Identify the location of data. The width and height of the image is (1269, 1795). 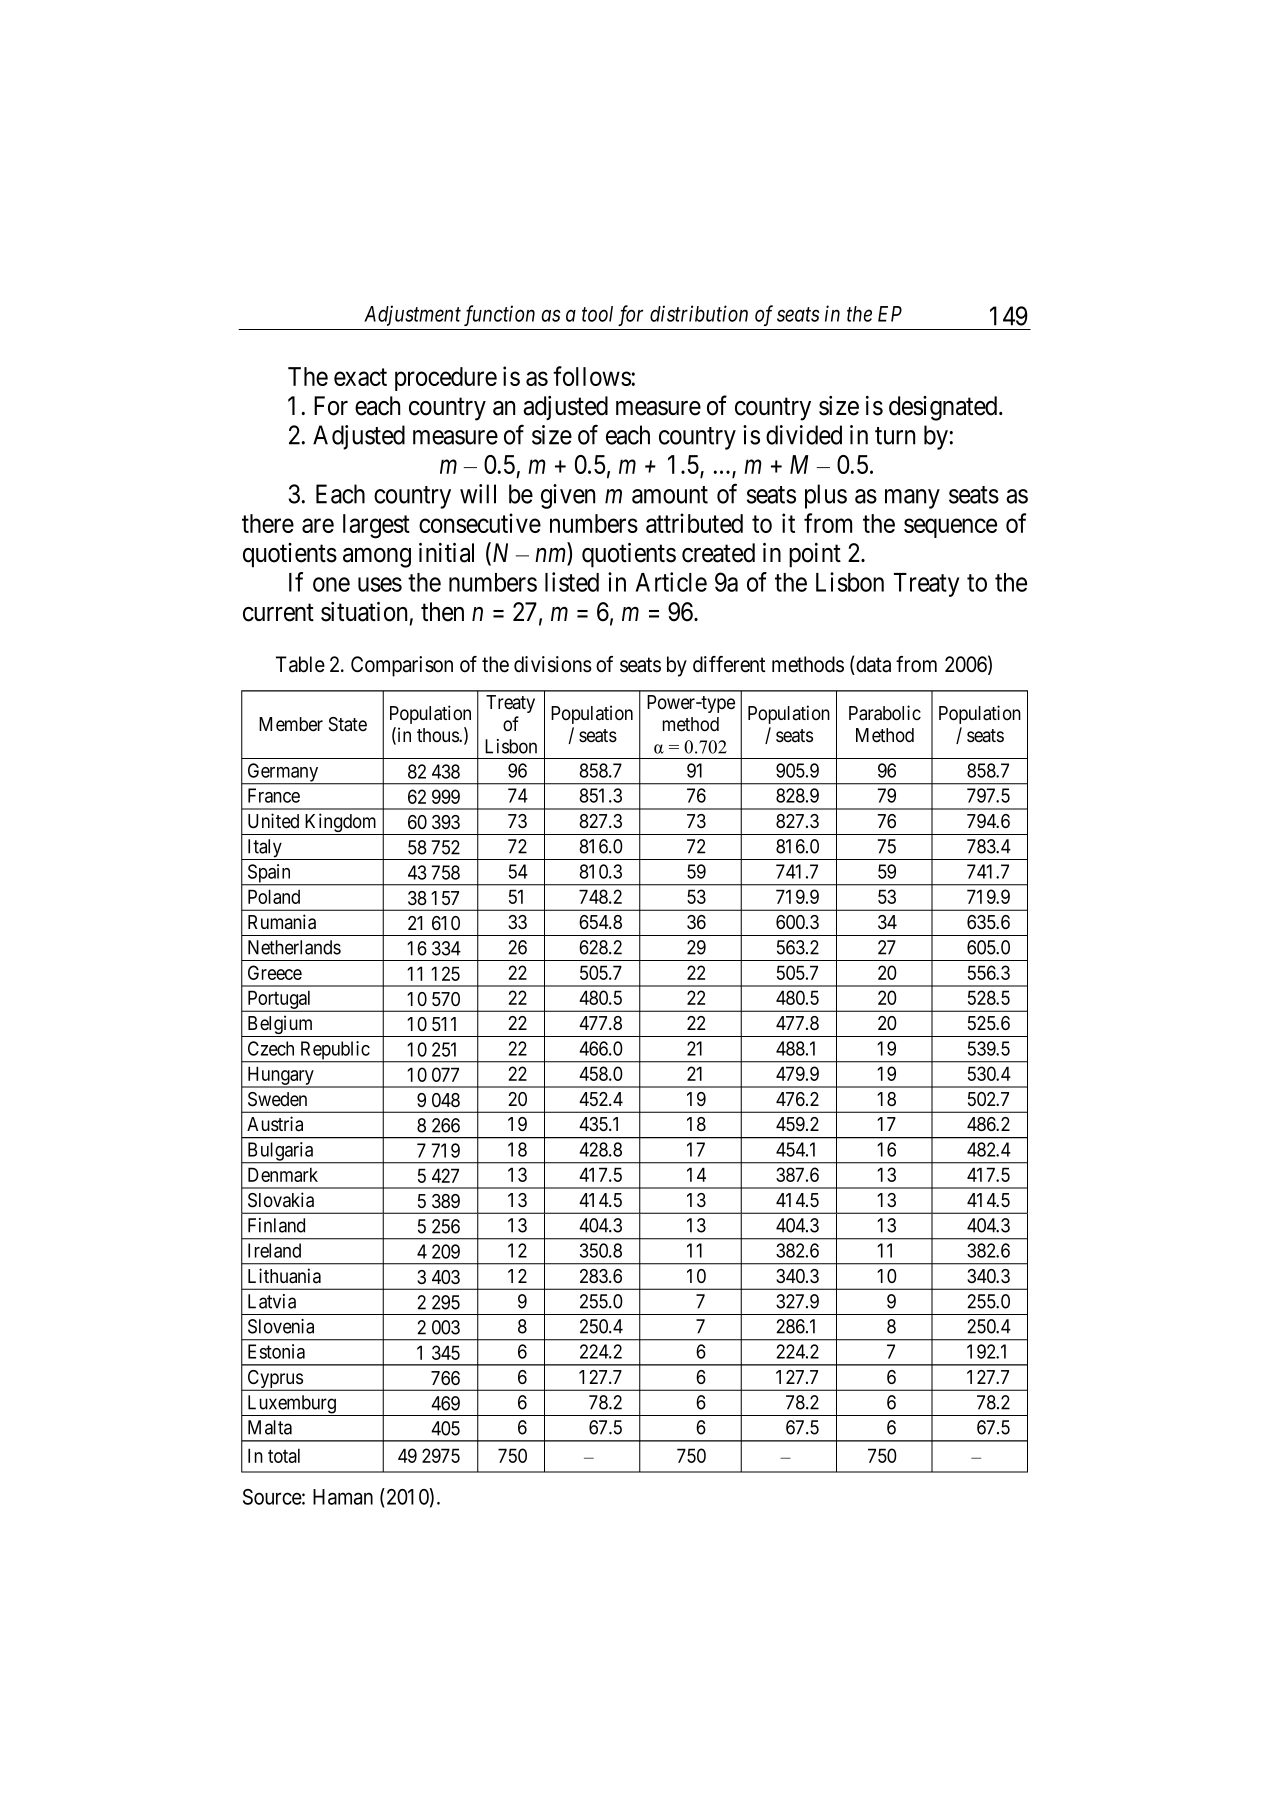
(872, 665).
